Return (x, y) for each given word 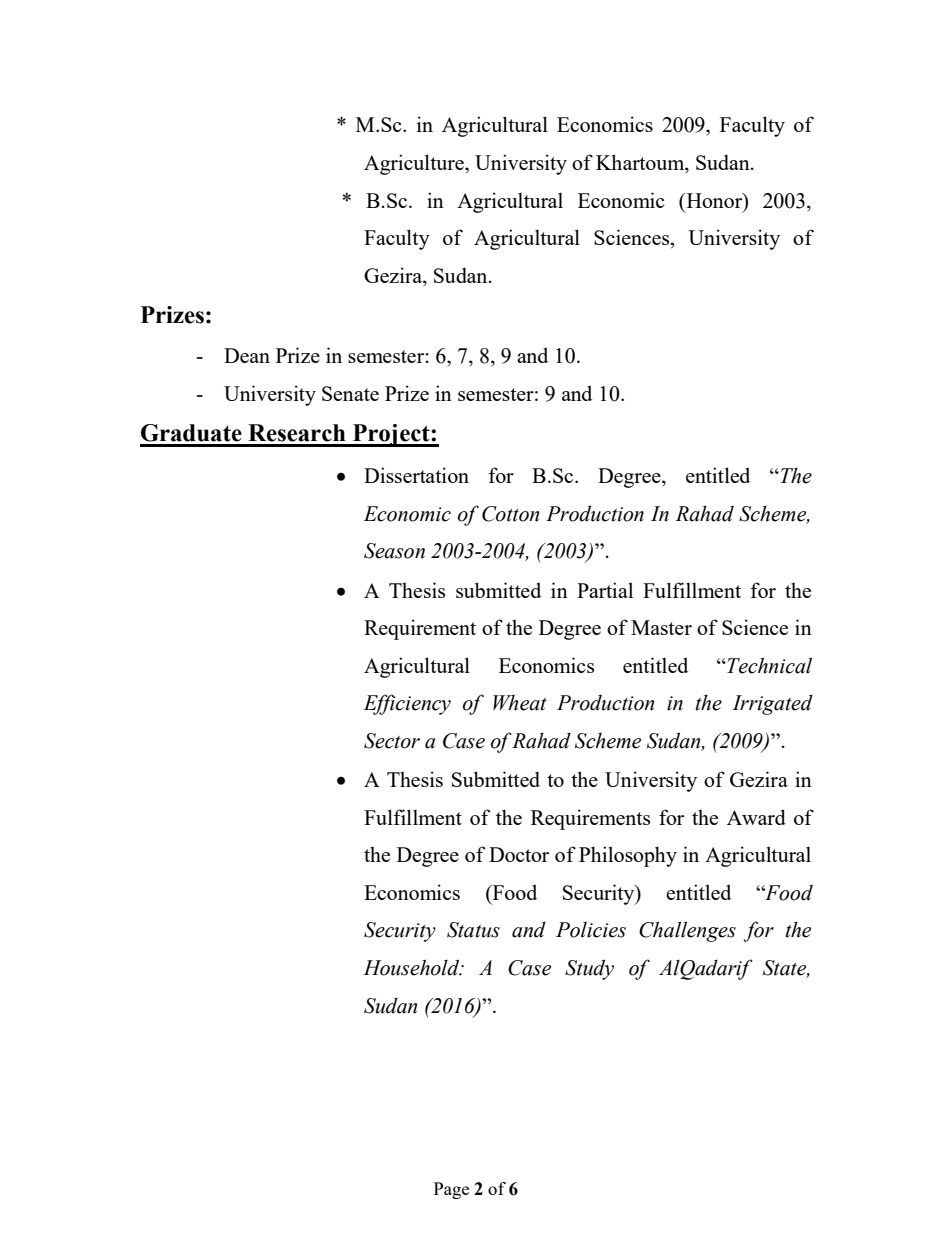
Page (451, 1190)
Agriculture (415, 164)
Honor (714, 201)
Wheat (520, 702)
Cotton (510, 514)
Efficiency (407, 704)
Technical (768, 665)
